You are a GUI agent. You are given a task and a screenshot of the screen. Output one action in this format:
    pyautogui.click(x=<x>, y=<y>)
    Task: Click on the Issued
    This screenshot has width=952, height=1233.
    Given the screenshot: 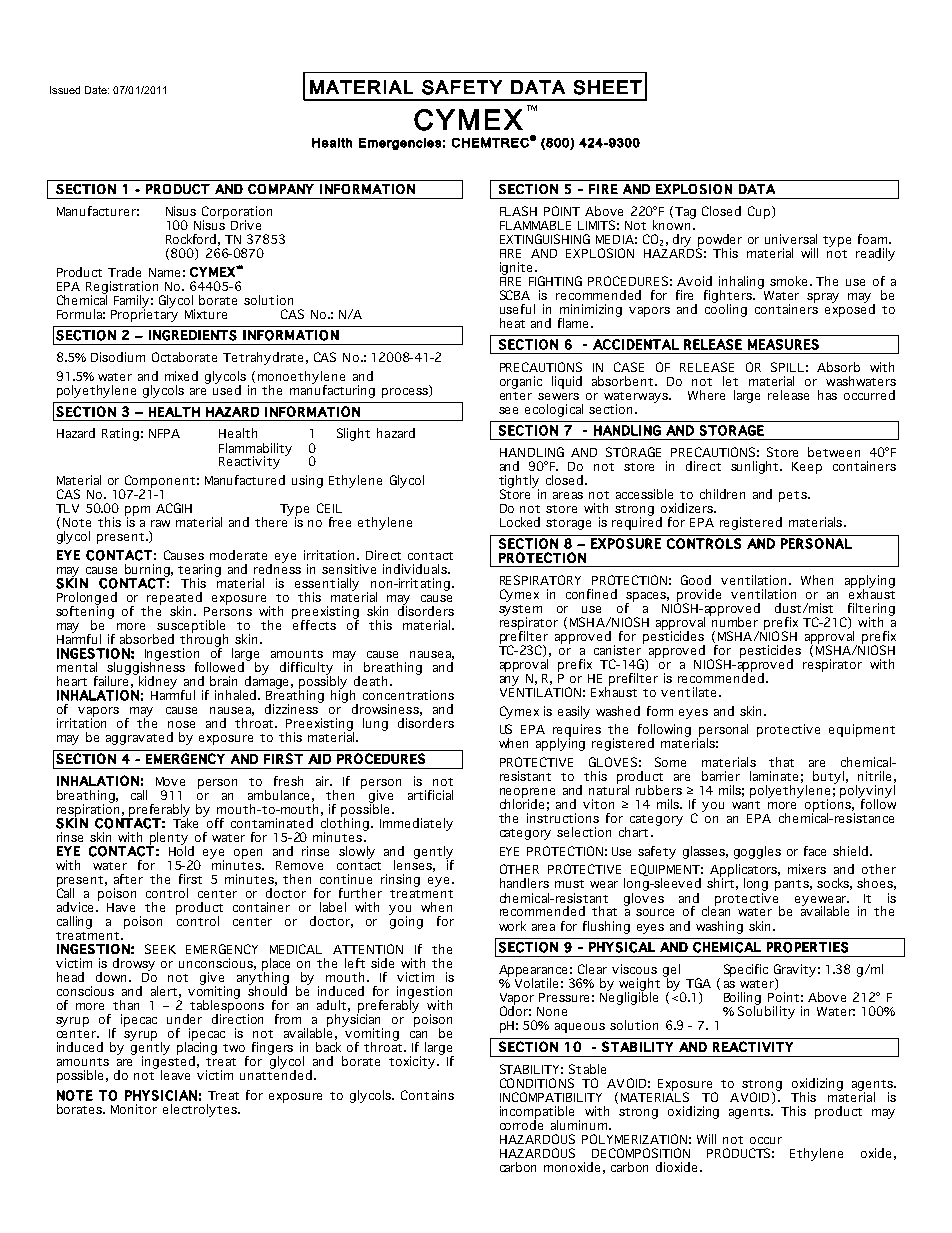 What is the action you would take?
    pyautogui.click(x=65, y=90)
